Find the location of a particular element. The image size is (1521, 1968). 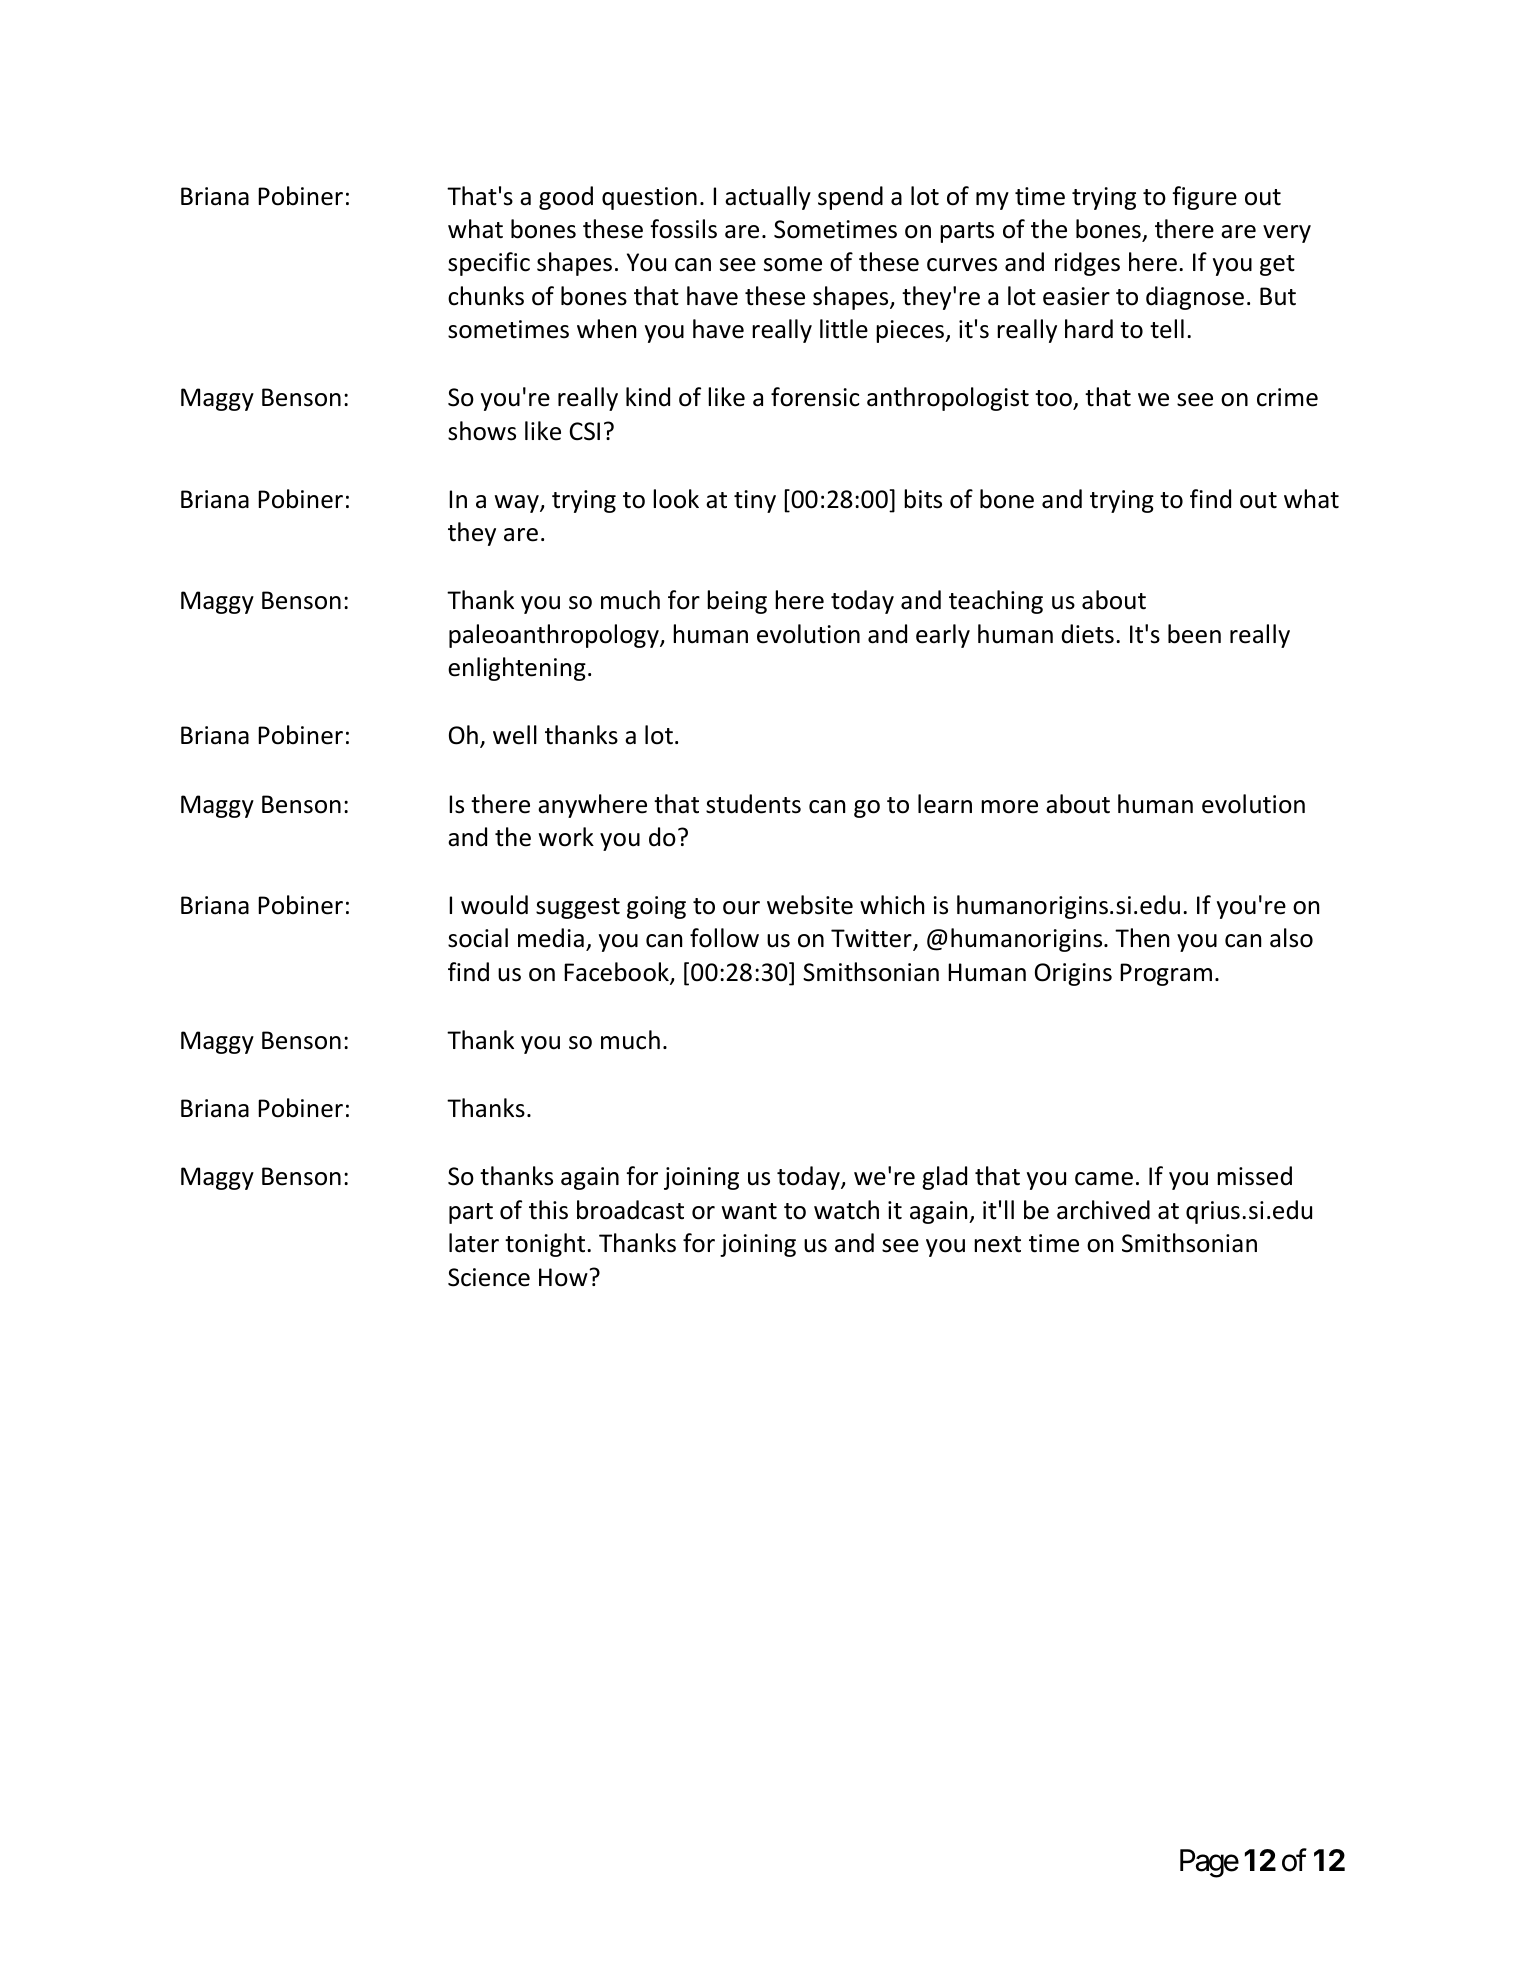

archived is located at coordinates (1103, 1210).
